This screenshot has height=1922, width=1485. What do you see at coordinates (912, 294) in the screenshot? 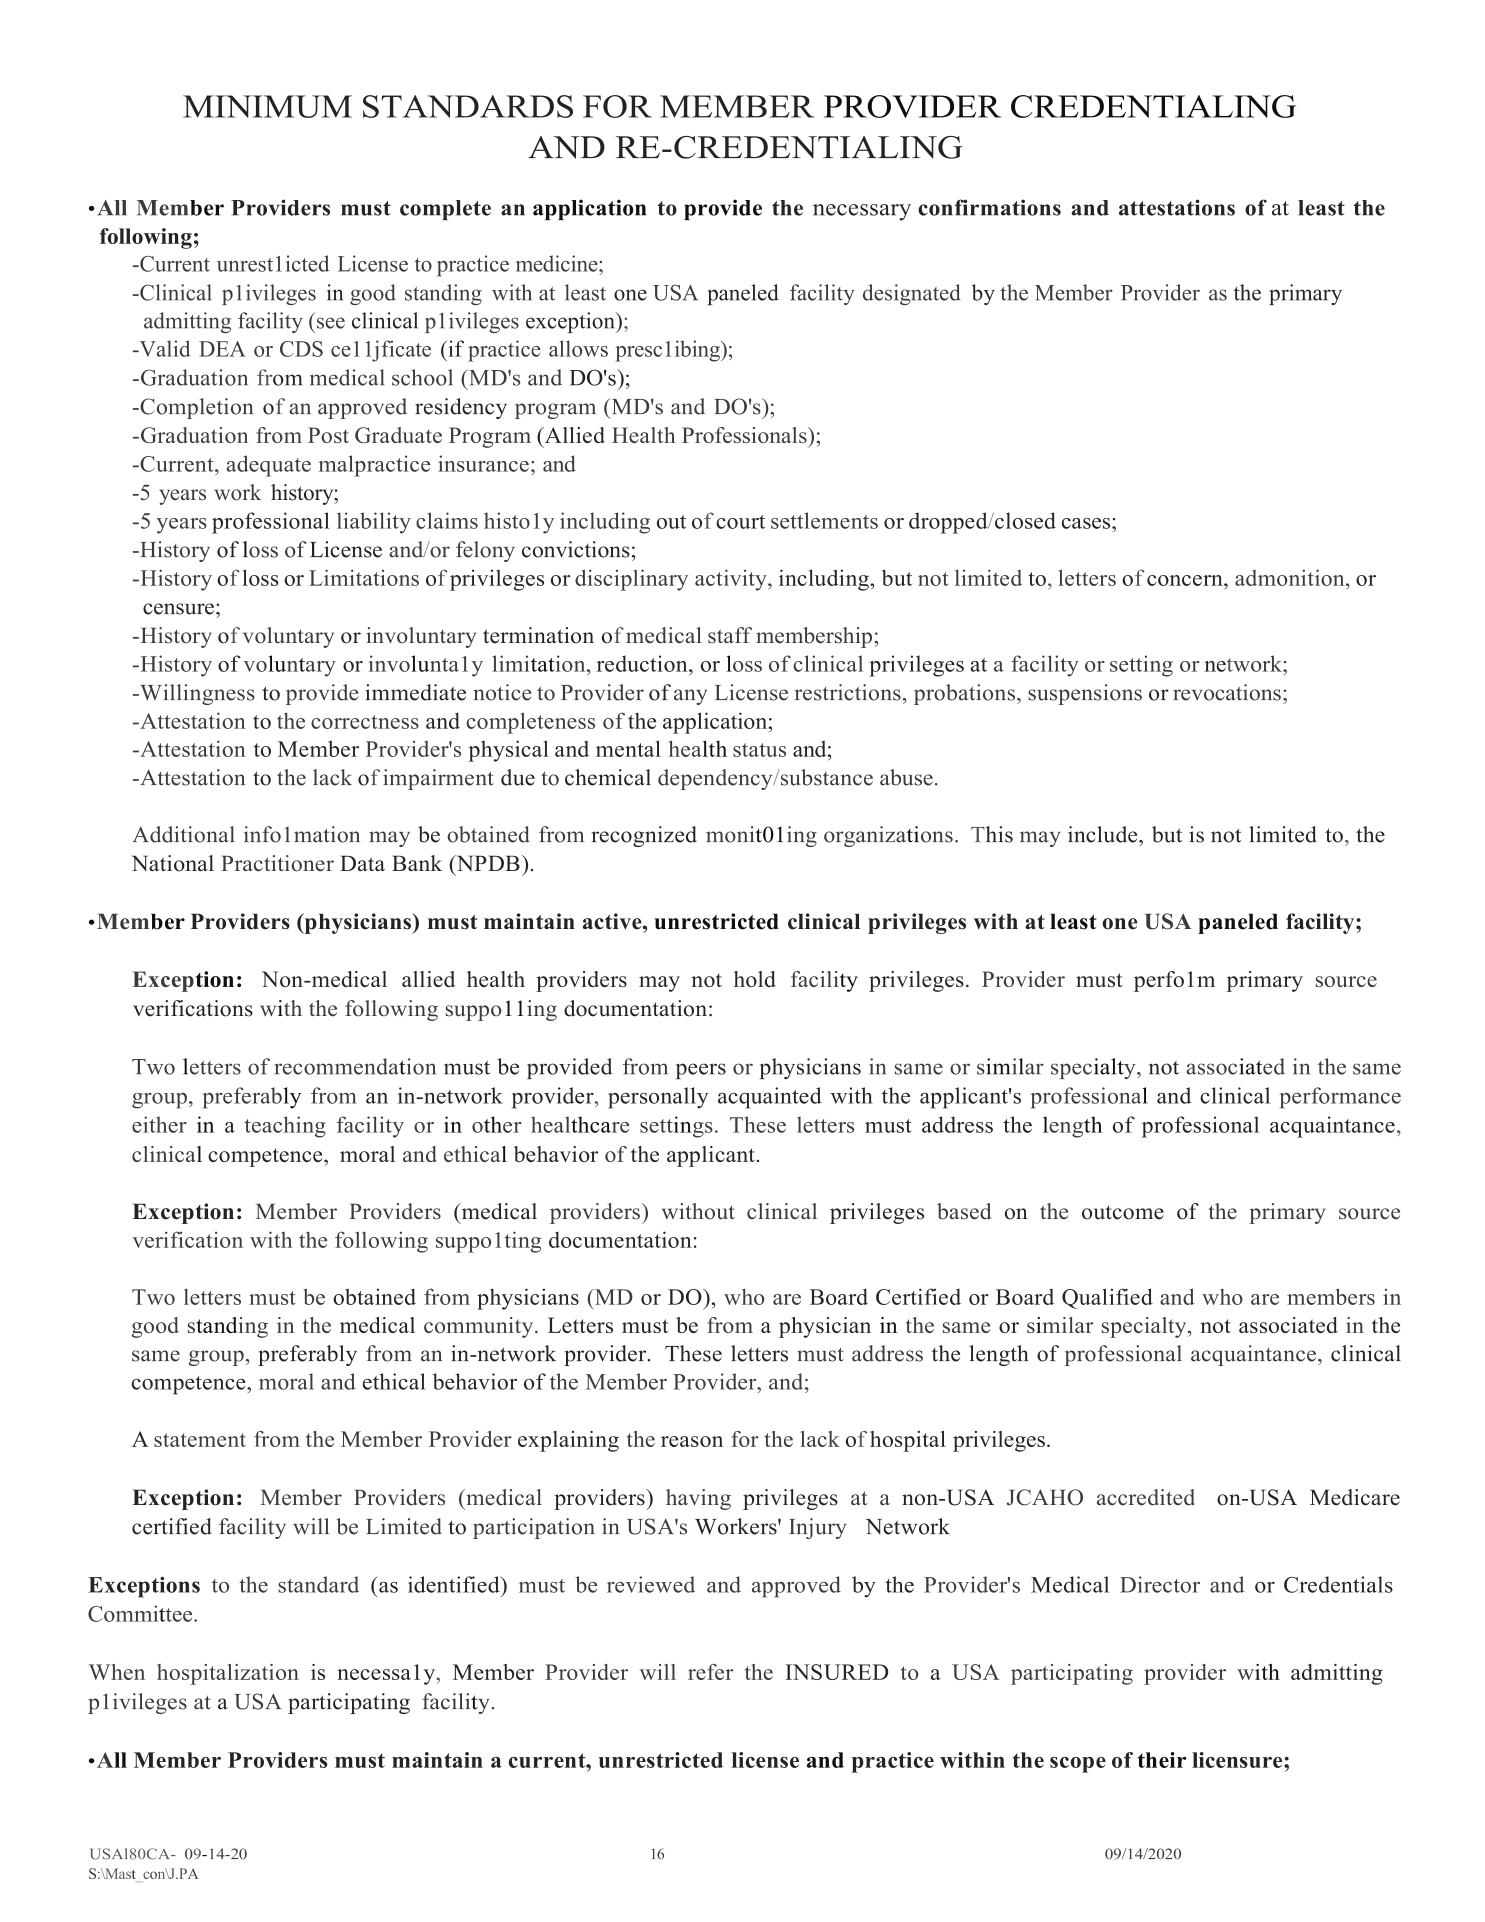
I see `designated` at bounding box center [912, 294].
